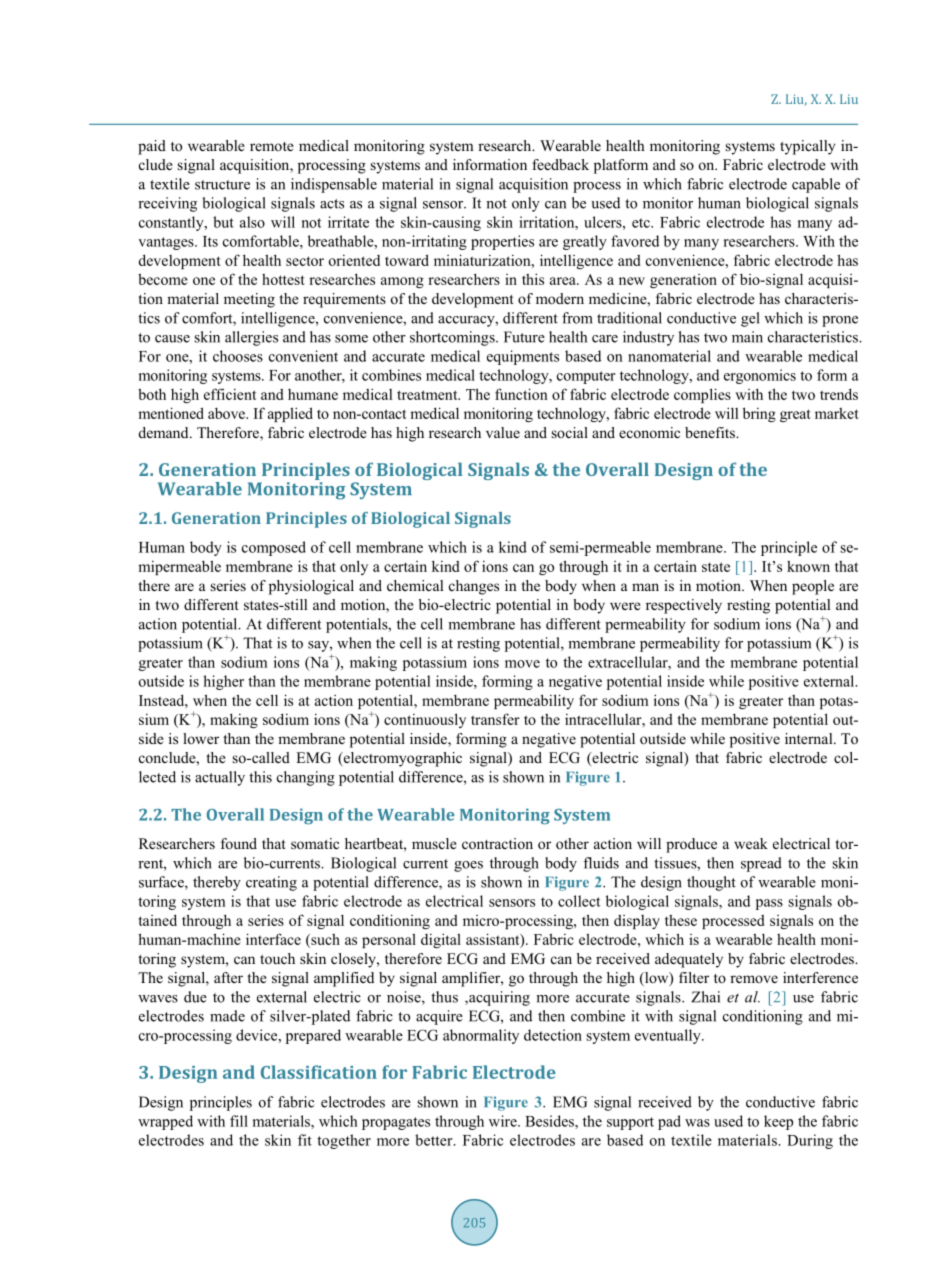 This screenshot has width=949, height=1288. I want to click on interface, so click(273, 939).
